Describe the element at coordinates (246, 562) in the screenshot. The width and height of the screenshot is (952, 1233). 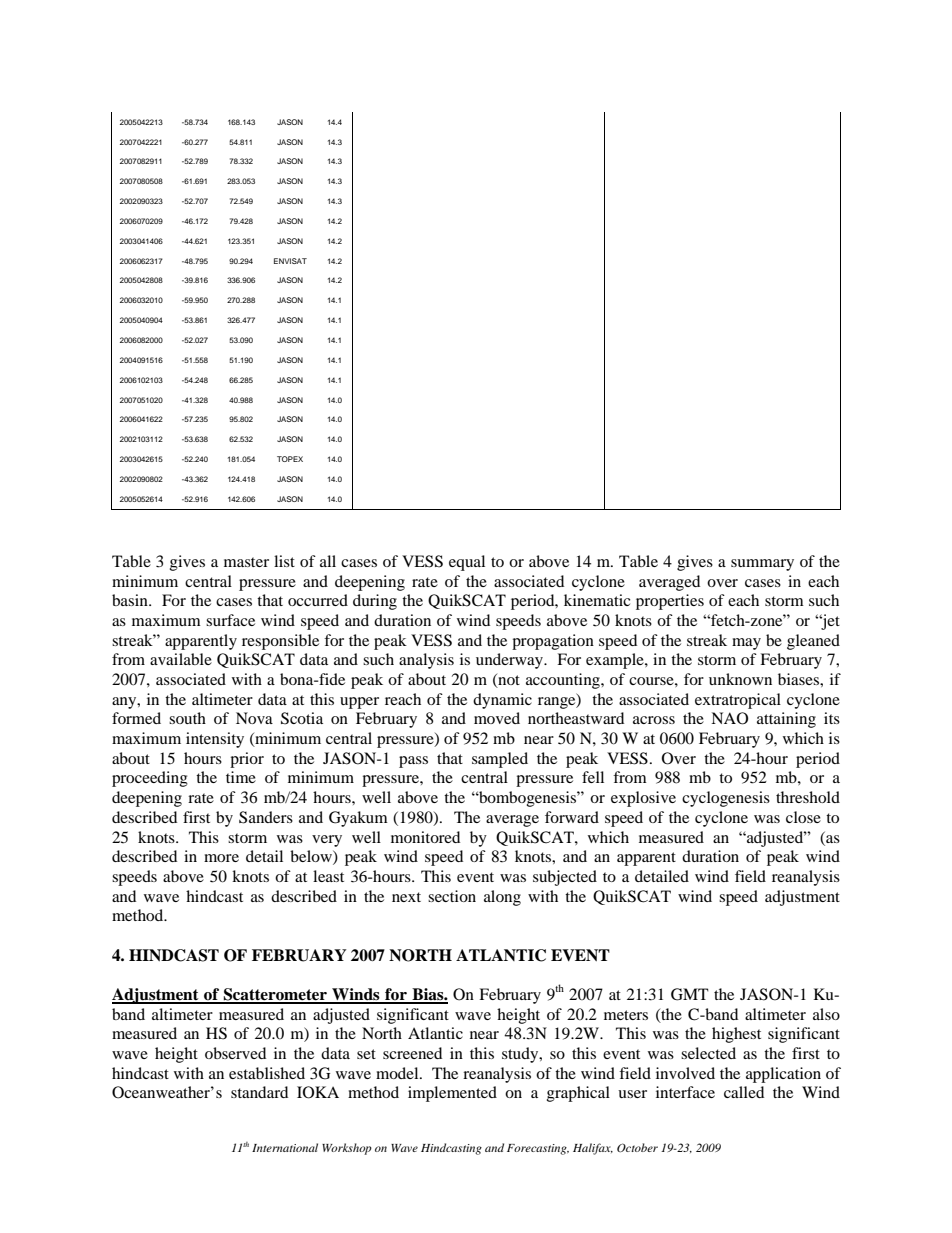
I see `master` at that location.
